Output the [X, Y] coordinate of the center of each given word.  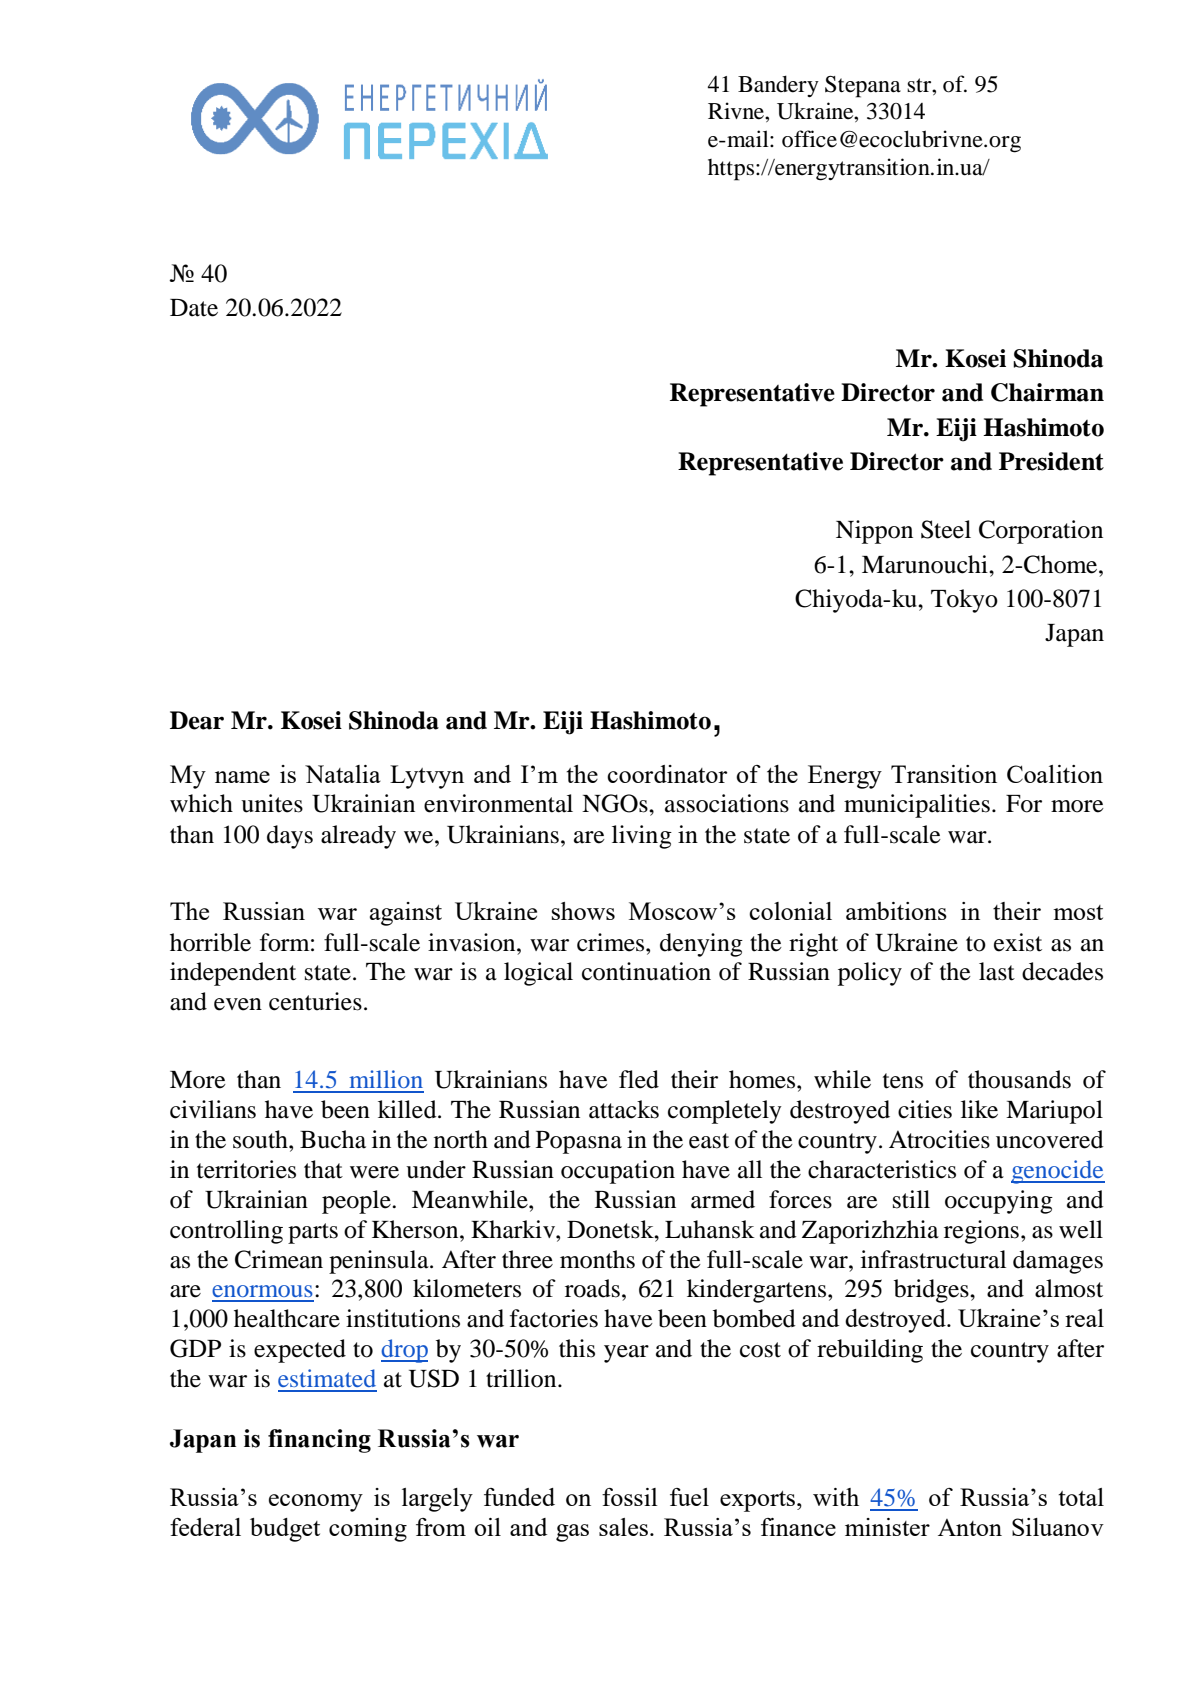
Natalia [343, 774]
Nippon [874, 532]
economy [316, 1503]
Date [194, 308]
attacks [624, 1109]
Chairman [1047, 392]
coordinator [667, 774]
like [979, 1109]
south [261, 1139]
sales [625, 1527]
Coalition [1055, 774]
